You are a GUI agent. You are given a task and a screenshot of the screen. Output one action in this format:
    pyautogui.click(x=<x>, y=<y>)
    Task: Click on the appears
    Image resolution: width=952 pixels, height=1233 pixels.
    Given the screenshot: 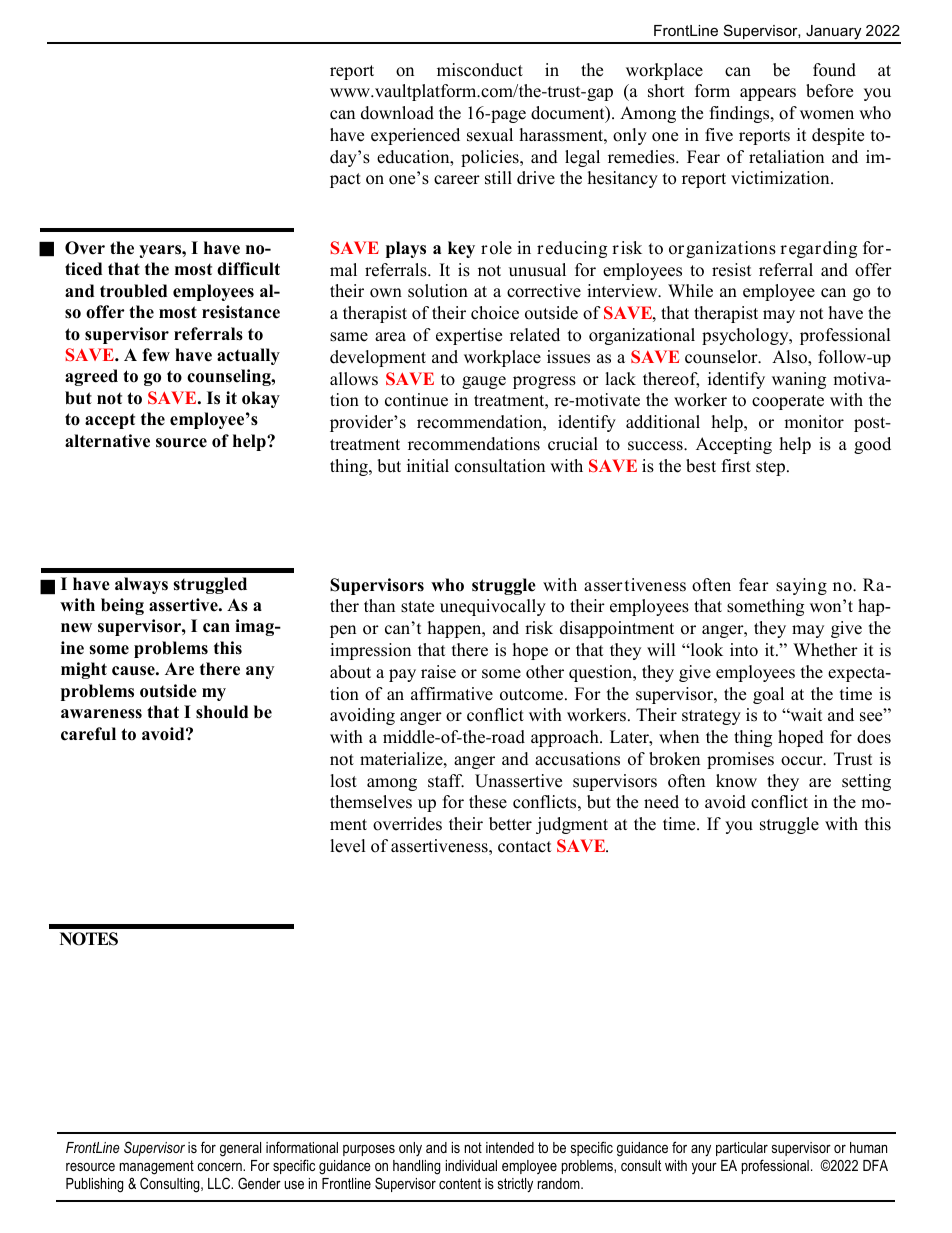 What is the action you would take?
    pyautogui.click(x=768, y=94)
